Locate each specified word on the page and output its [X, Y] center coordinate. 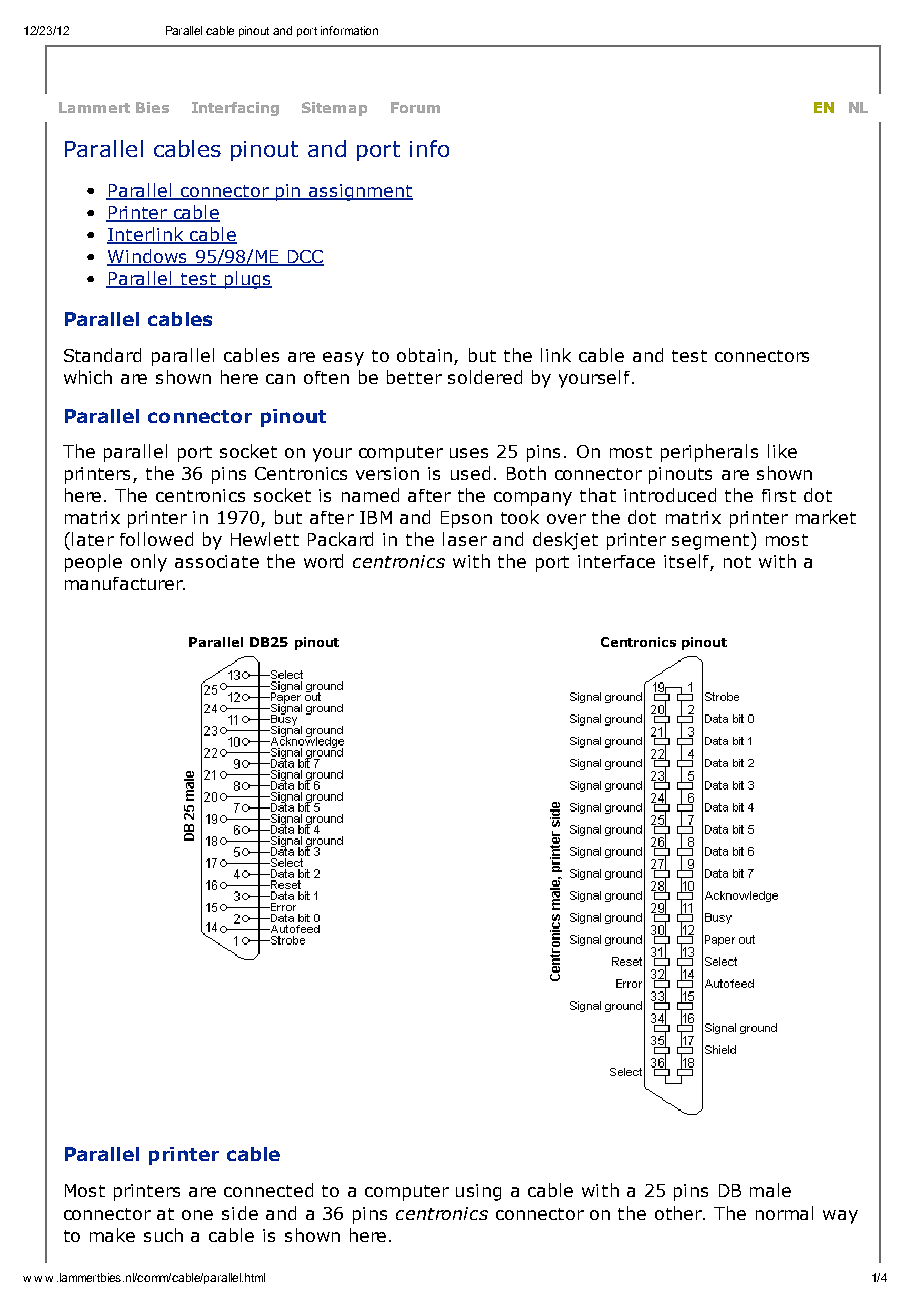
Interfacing [235, 109]
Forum [415, 107]
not [737, 562]
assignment [360, 192]
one [197, 1215]
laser [465, 539]
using [478, 1192]
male [770, 1190]
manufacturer [125, 583]
